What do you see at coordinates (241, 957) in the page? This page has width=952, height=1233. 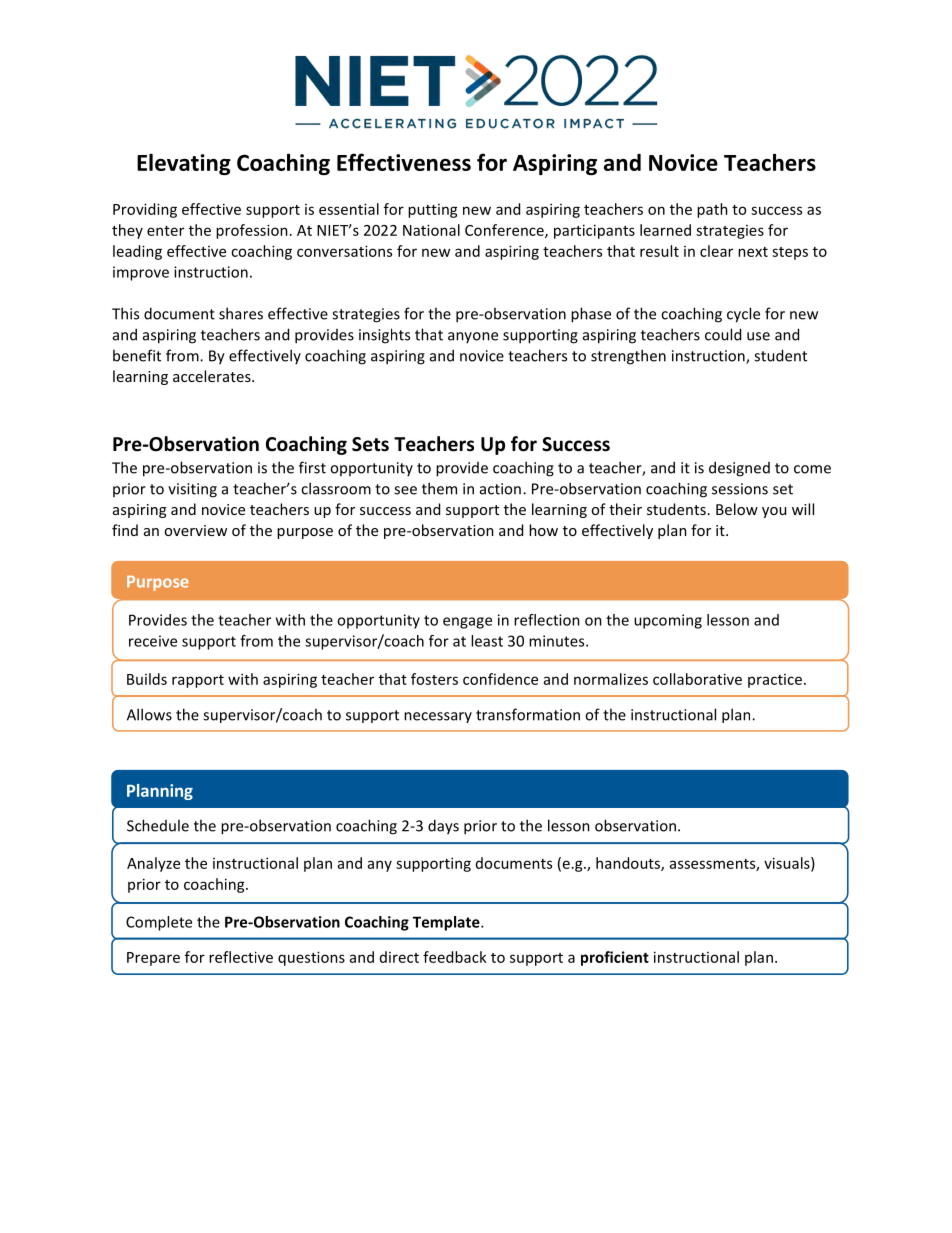 I see `reflective` at bounding box center [241, 957].
